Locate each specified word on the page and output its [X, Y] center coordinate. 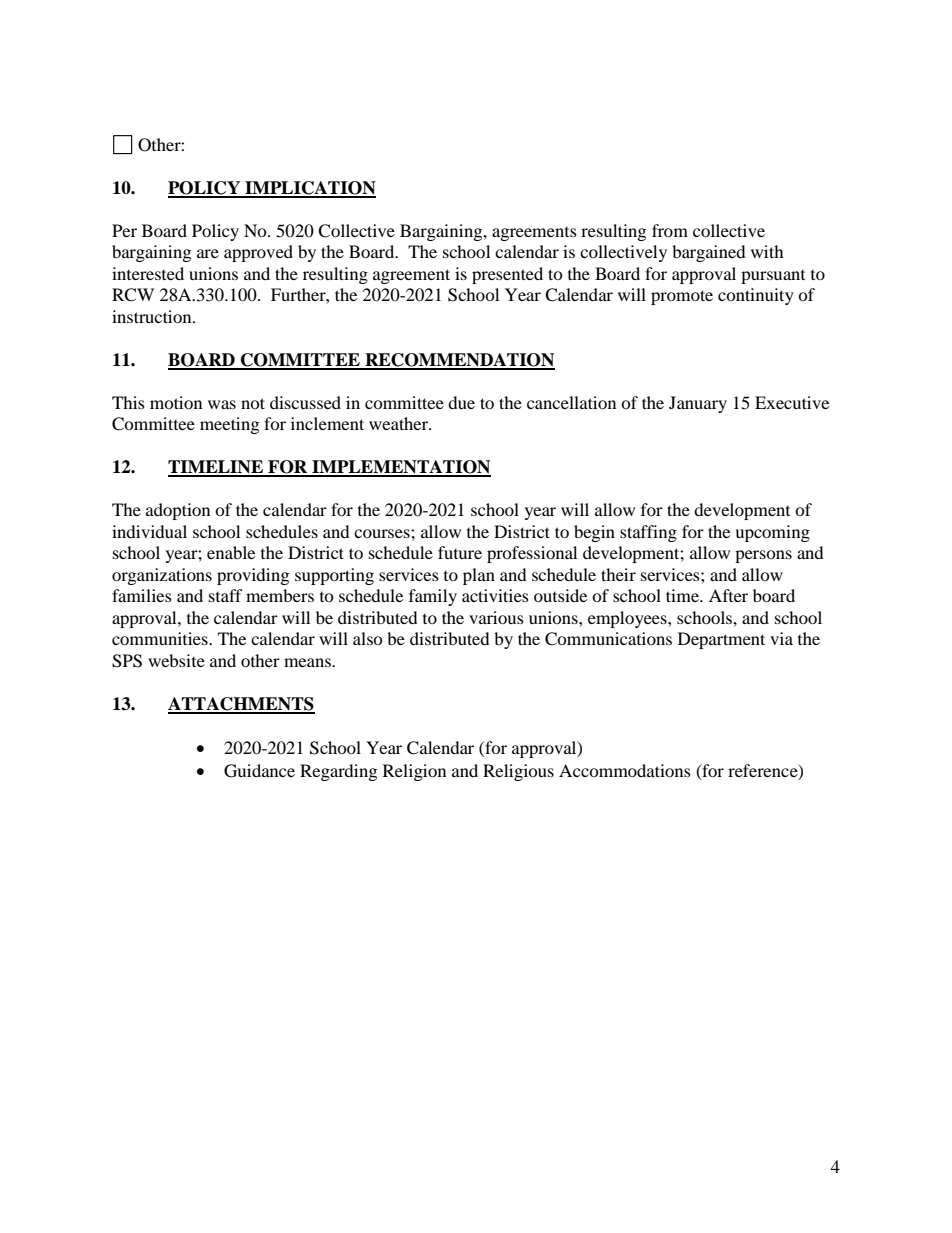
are [208, 253]
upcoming [772, 533]
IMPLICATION [309, 189]
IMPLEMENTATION [400, 468]
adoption [178, 511]
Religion [414, 772]
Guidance [259, 771]
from [670, 230]
